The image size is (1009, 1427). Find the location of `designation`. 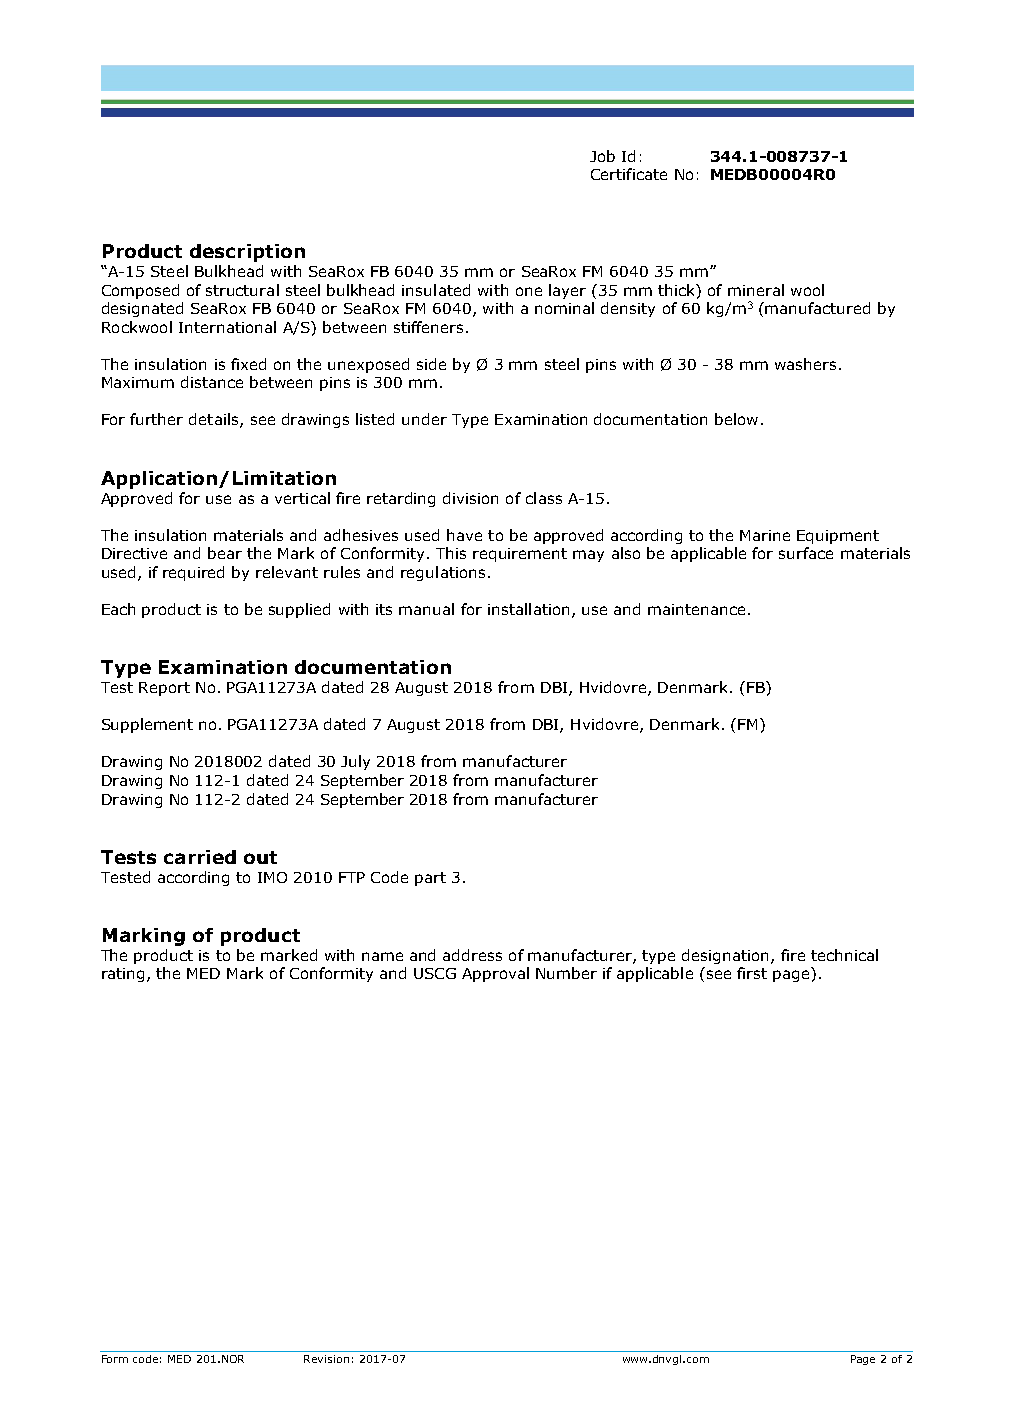

designation is located at coordinates (725, 956).
